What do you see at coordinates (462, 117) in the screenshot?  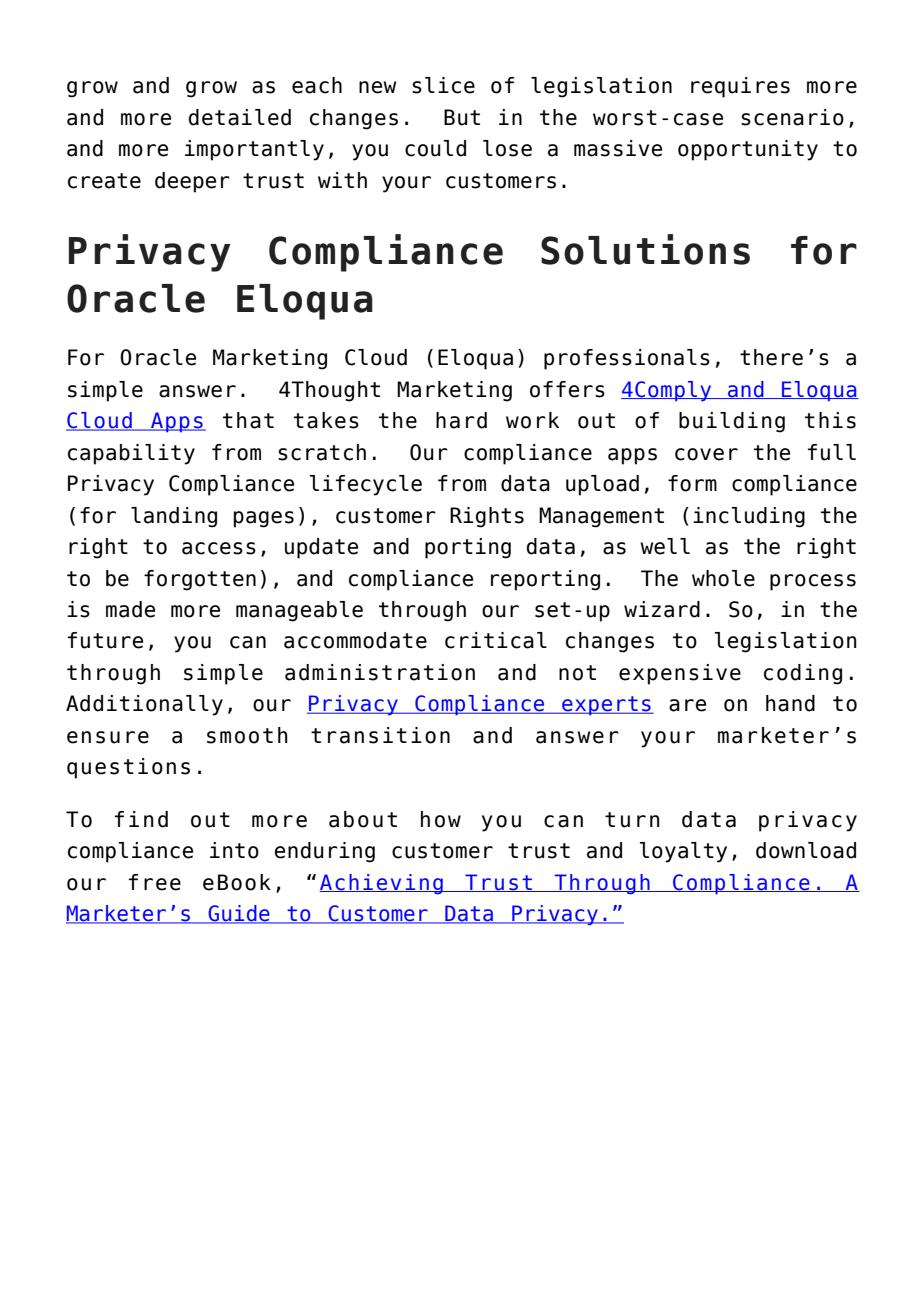 I see `But` at bounding box center [462, 117].
